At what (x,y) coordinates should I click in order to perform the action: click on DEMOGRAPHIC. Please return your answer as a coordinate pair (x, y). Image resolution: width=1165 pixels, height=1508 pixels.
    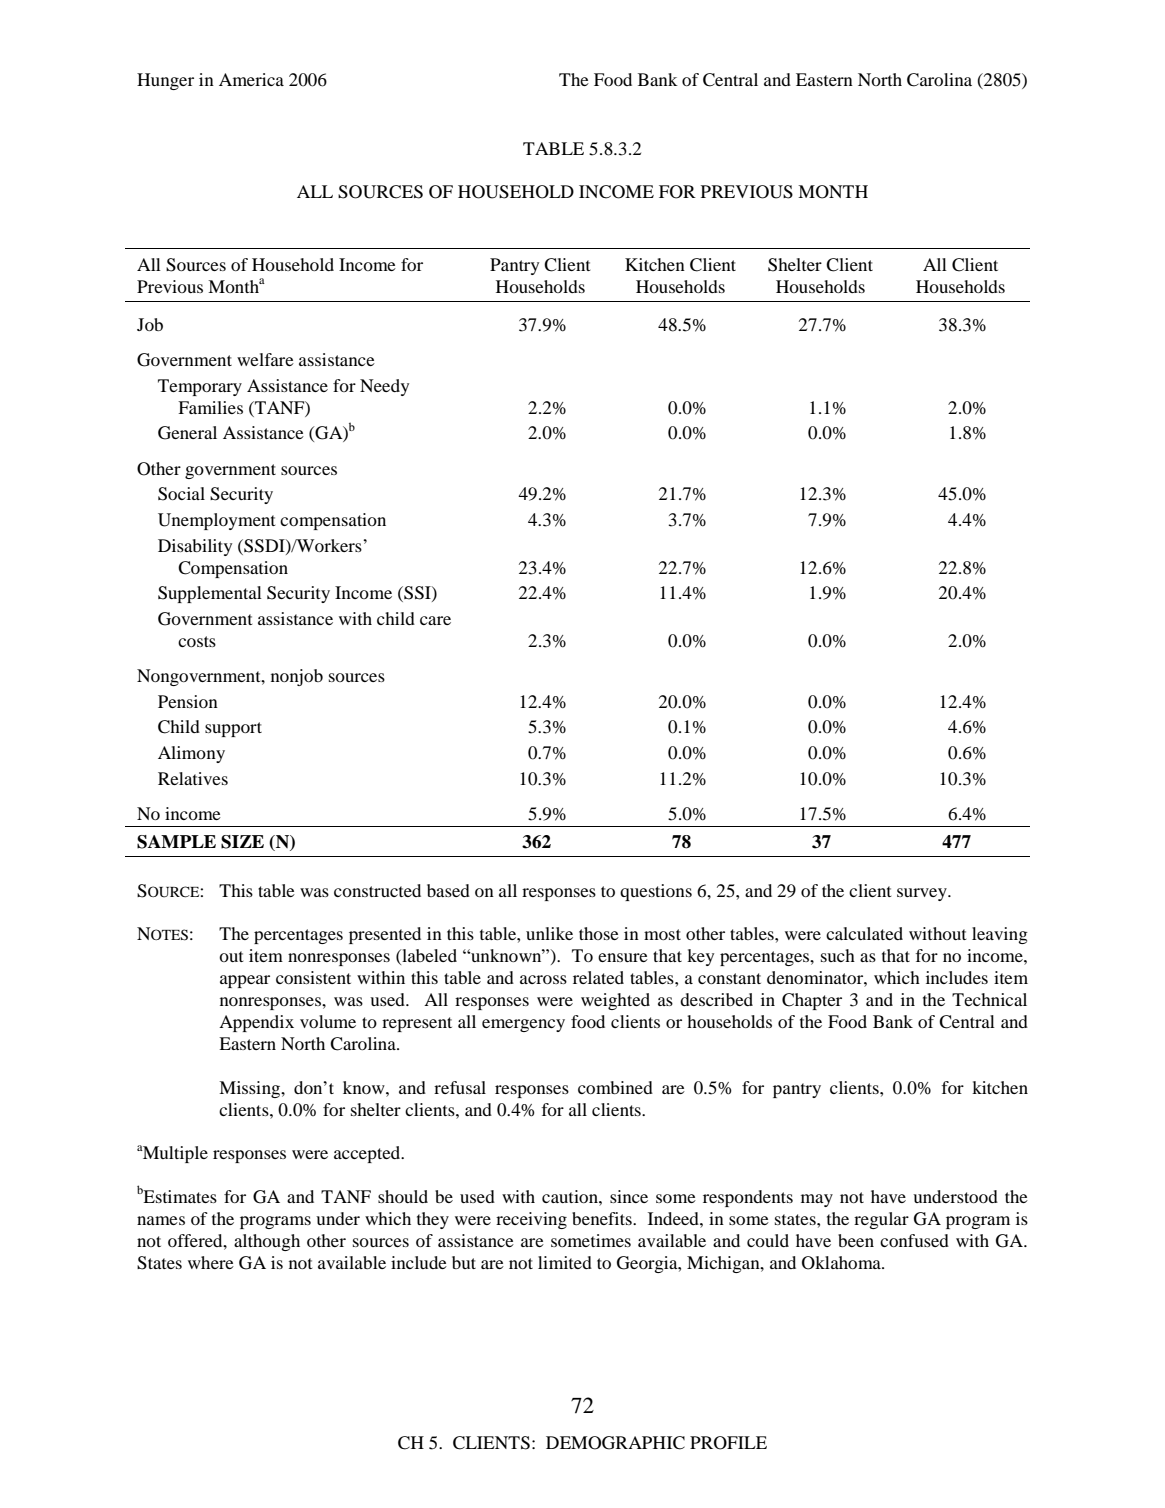
    Looking at the image, I should click on (615, 1443).
